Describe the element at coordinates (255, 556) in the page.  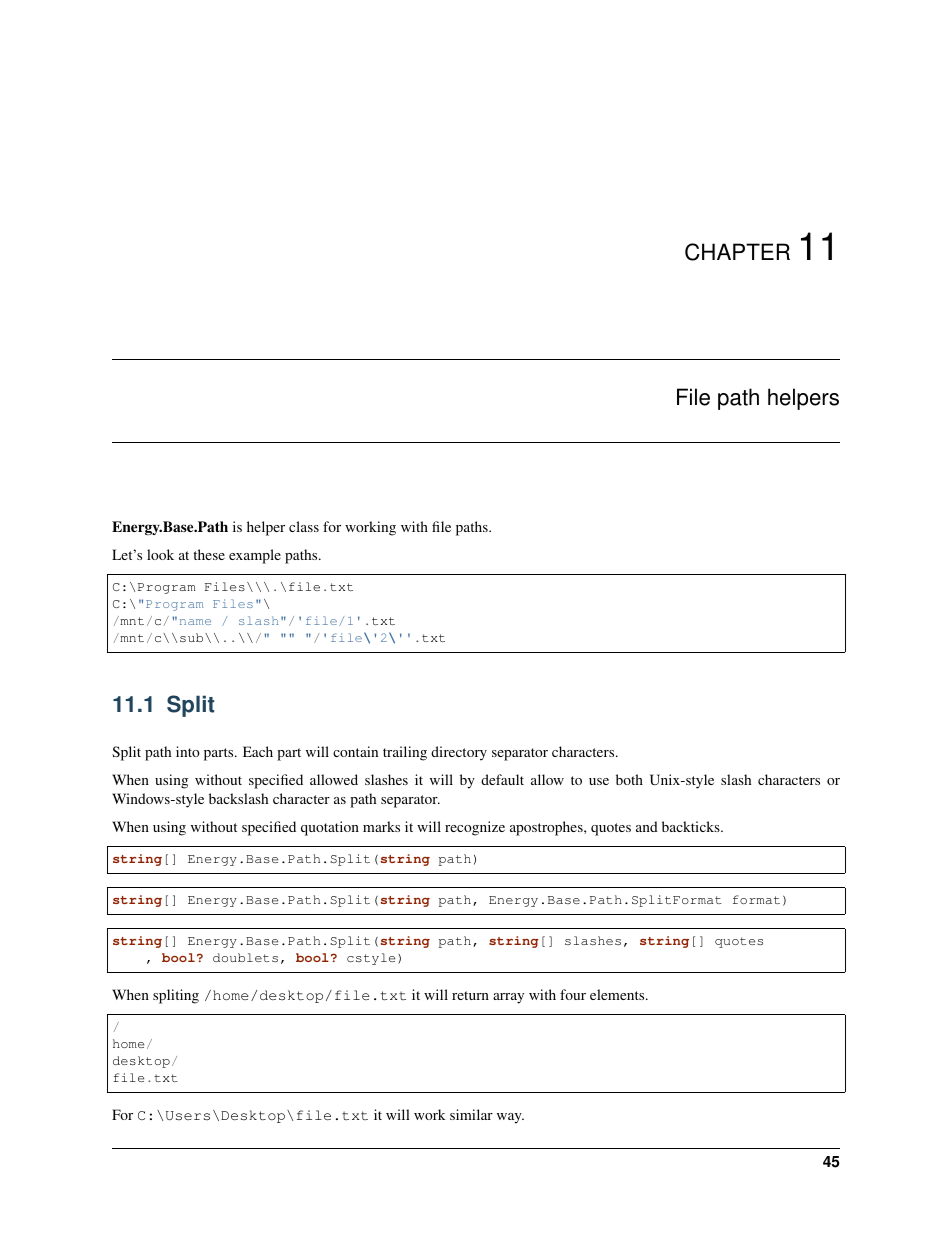
I see `example` at that location.
